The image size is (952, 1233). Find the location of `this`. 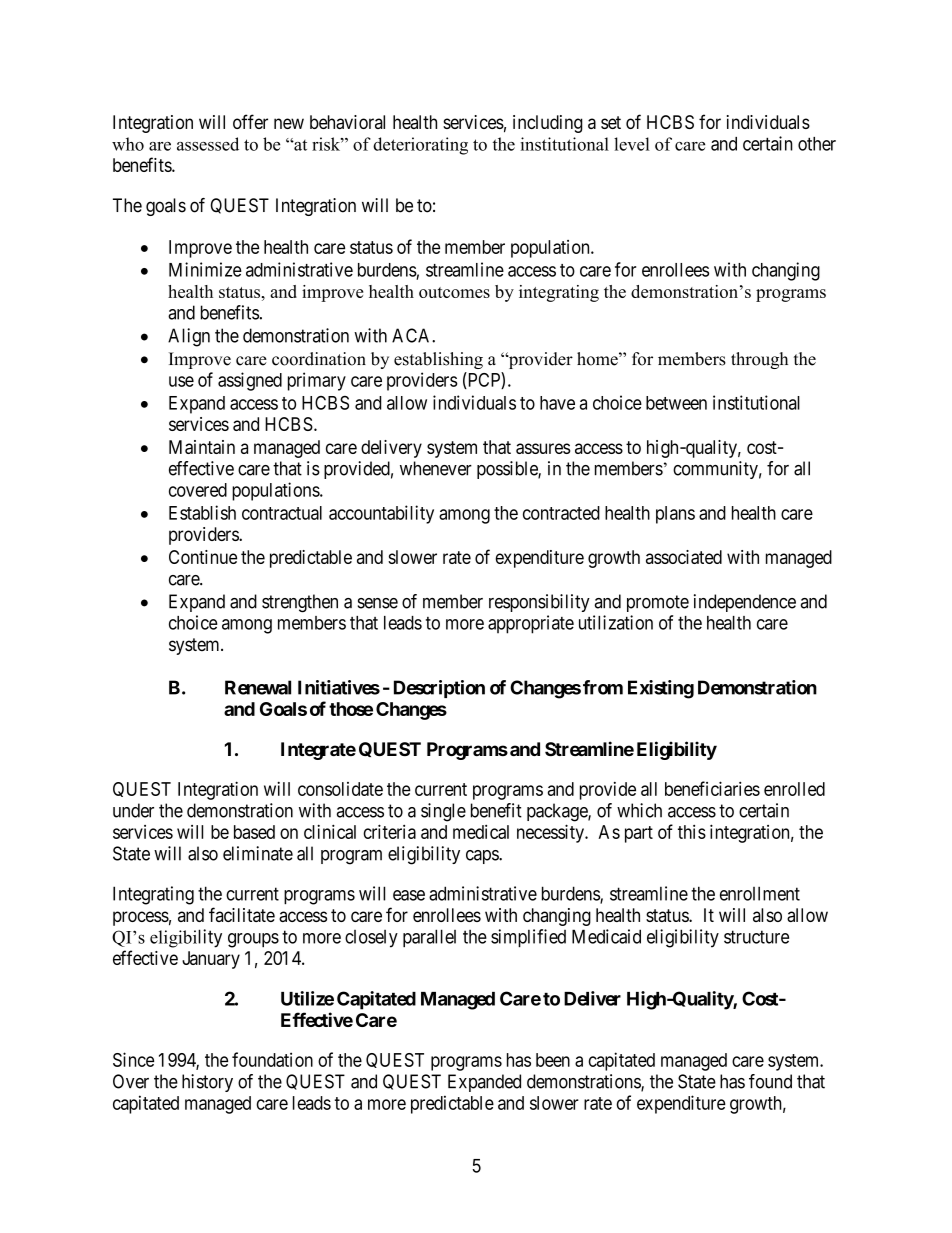

this is located at coordinates (692, 832).
